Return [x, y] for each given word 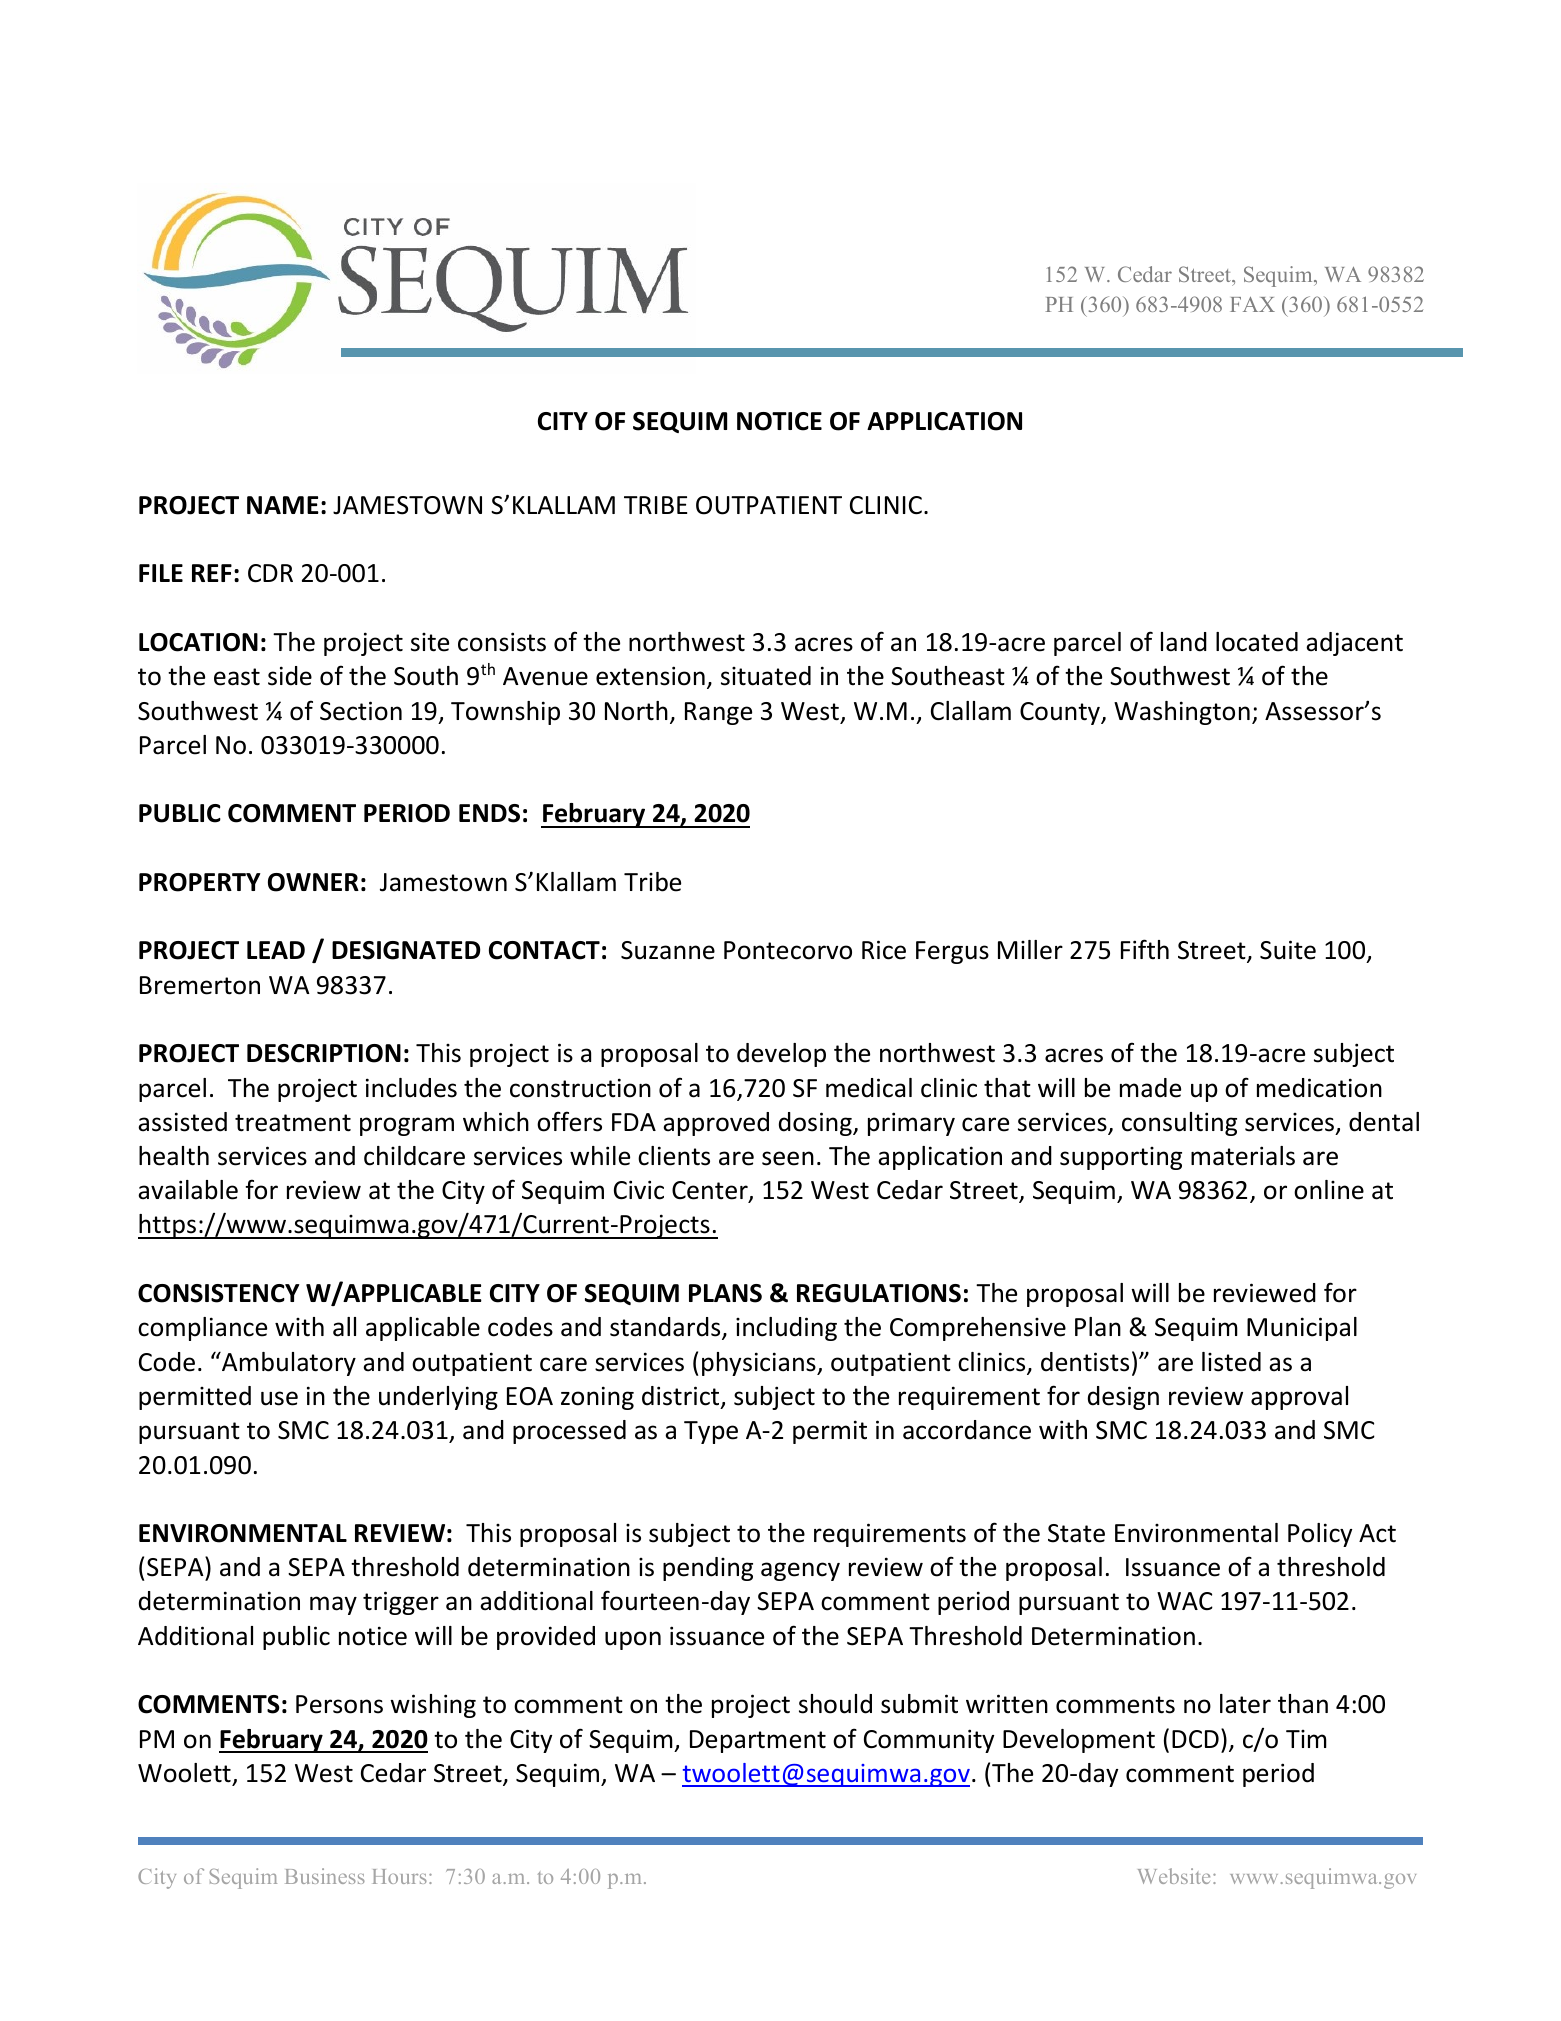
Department [758, 1741]
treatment [293, 1123]
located [1257, 642]
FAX [1252, 304]
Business [325, 1876]
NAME [283, 505]
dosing [816, 1124]
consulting [1179, 1124]
